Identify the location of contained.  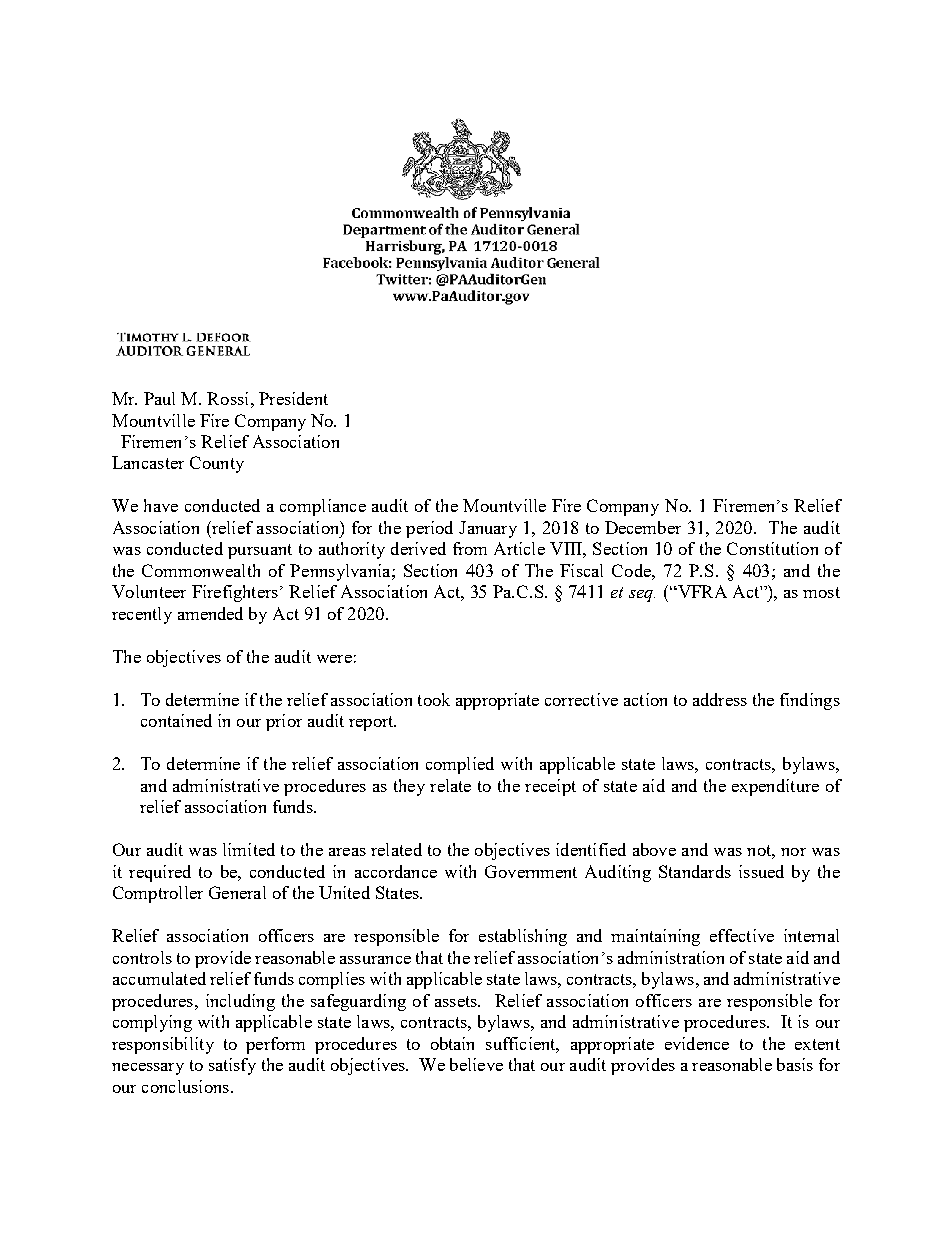
(176, 720).
